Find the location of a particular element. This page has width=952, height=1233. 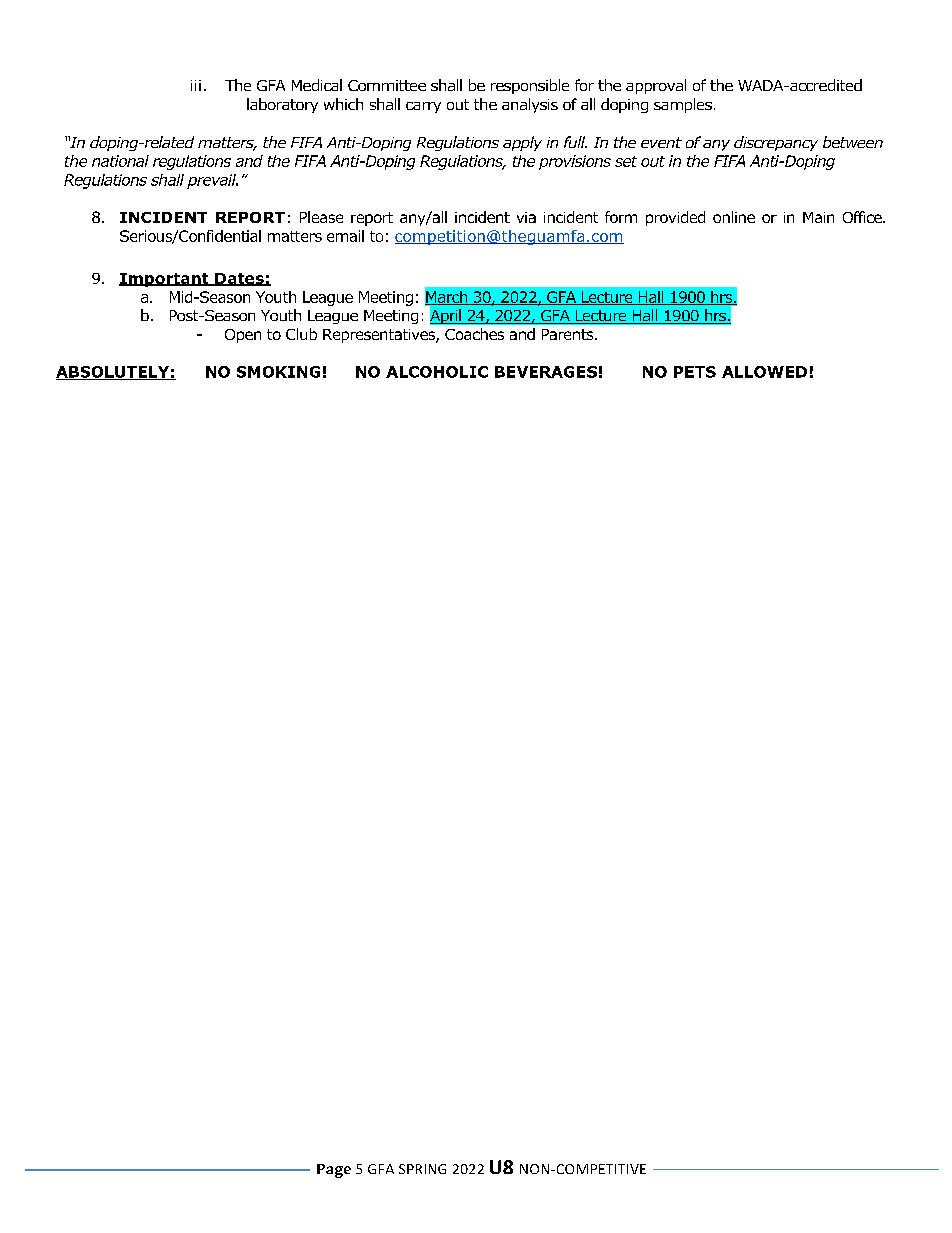

iii is located at coordinates (196, 85).
